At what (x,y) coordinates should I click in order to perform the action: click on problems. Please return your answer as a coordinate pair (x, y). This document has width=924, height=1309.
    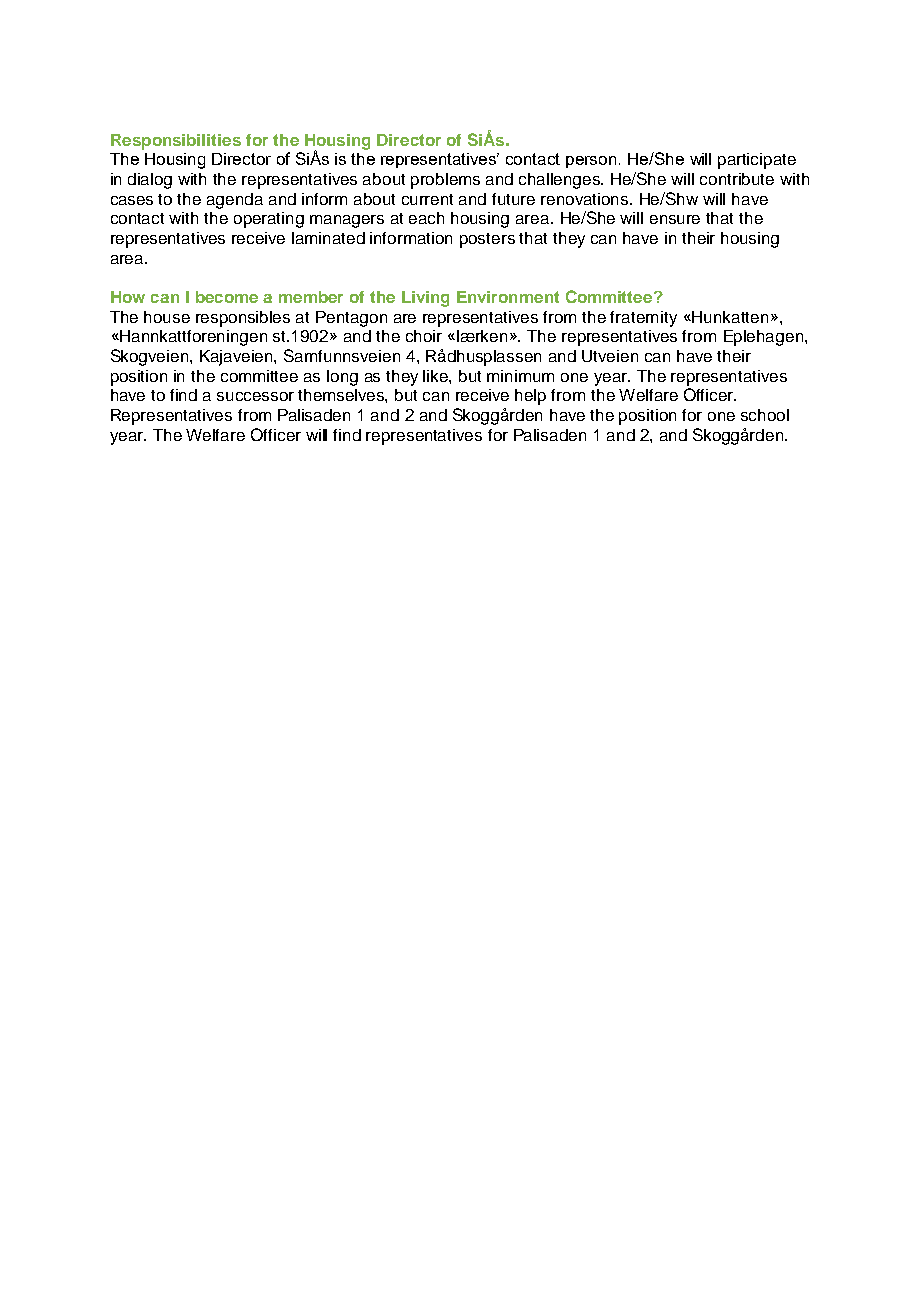
    Looking at the image, I should click on (445, 181).
